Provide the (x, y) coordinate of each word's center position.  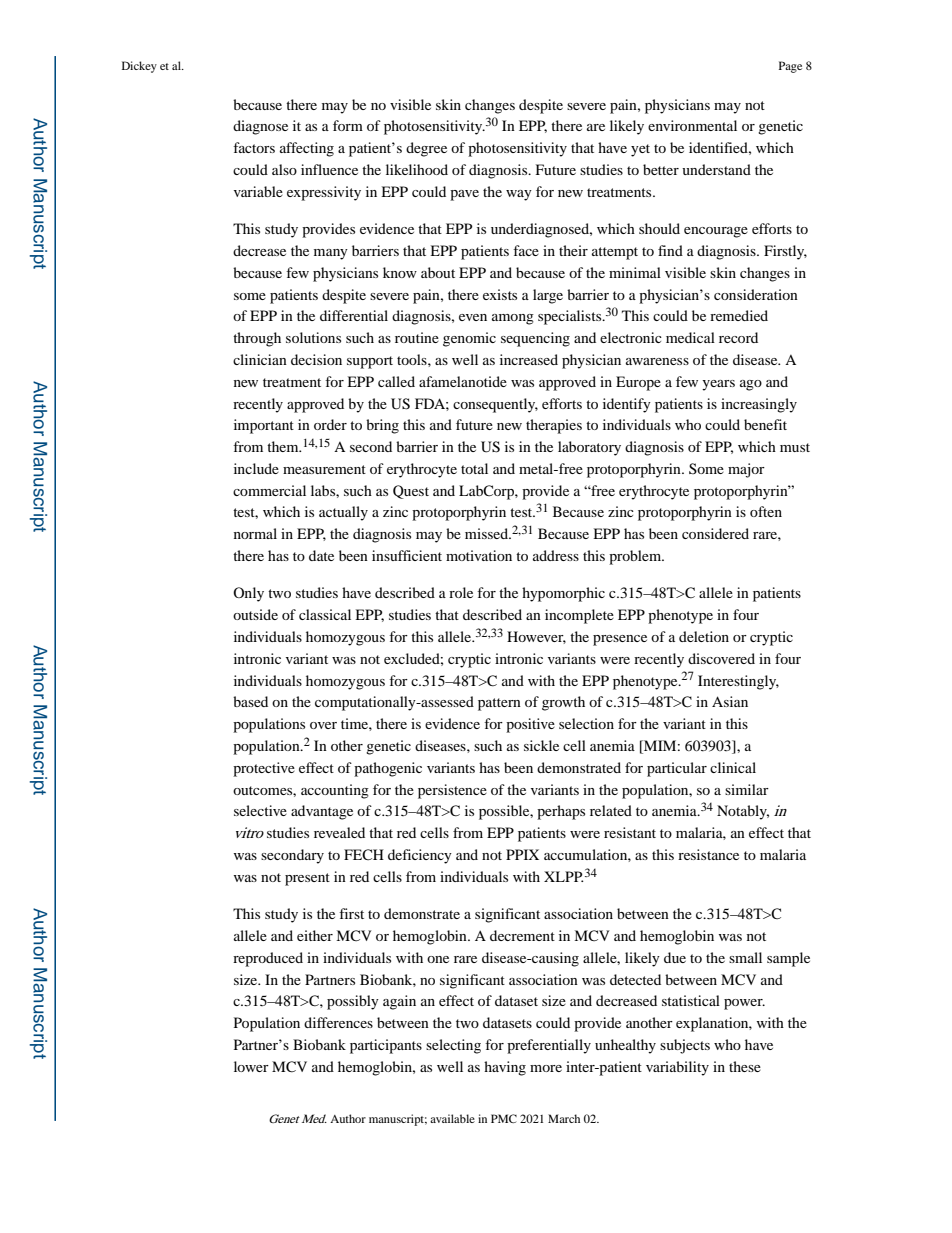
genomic (469, 339)
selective (260, 810)
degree (426, 149)
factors (254, 147)
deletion (704, 636)
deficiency (420, 856)
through (257, 339)
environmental (692, 125)
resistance (708, 854)
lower (251, 1066)
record (738, 337)
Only (248, 594)
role (461, 592)
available (452, 1118)
